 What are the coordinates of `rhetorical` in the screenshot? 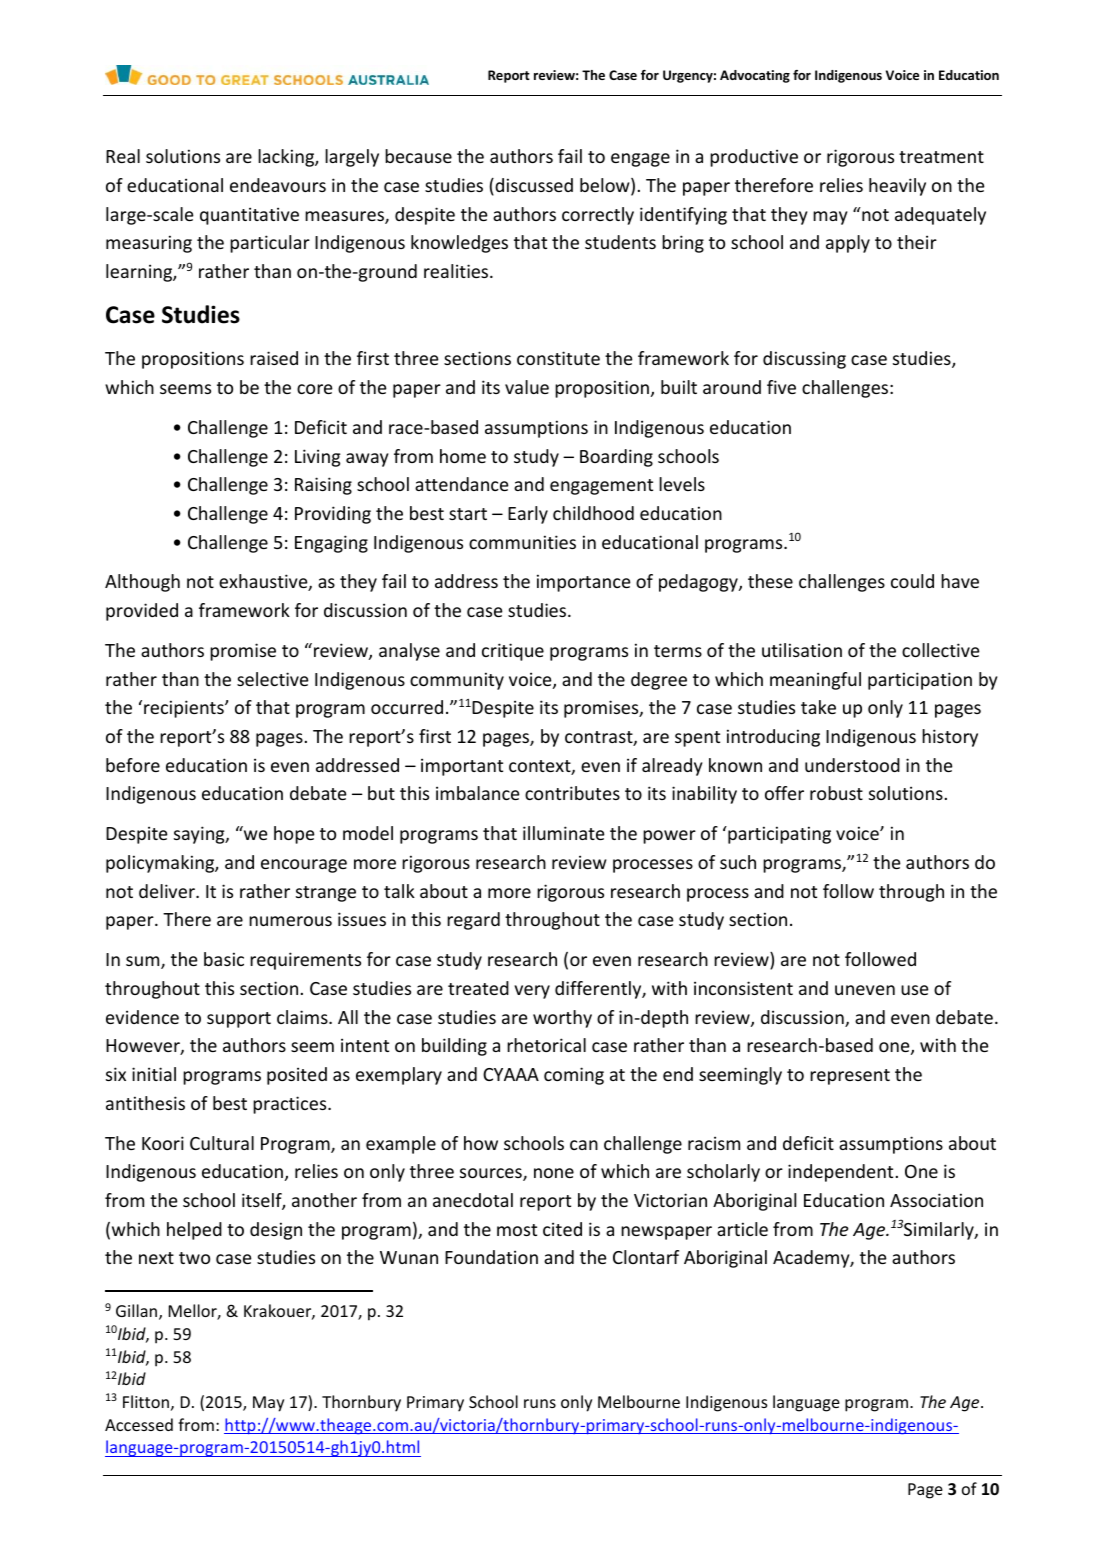 It's located at (546, 1045).
